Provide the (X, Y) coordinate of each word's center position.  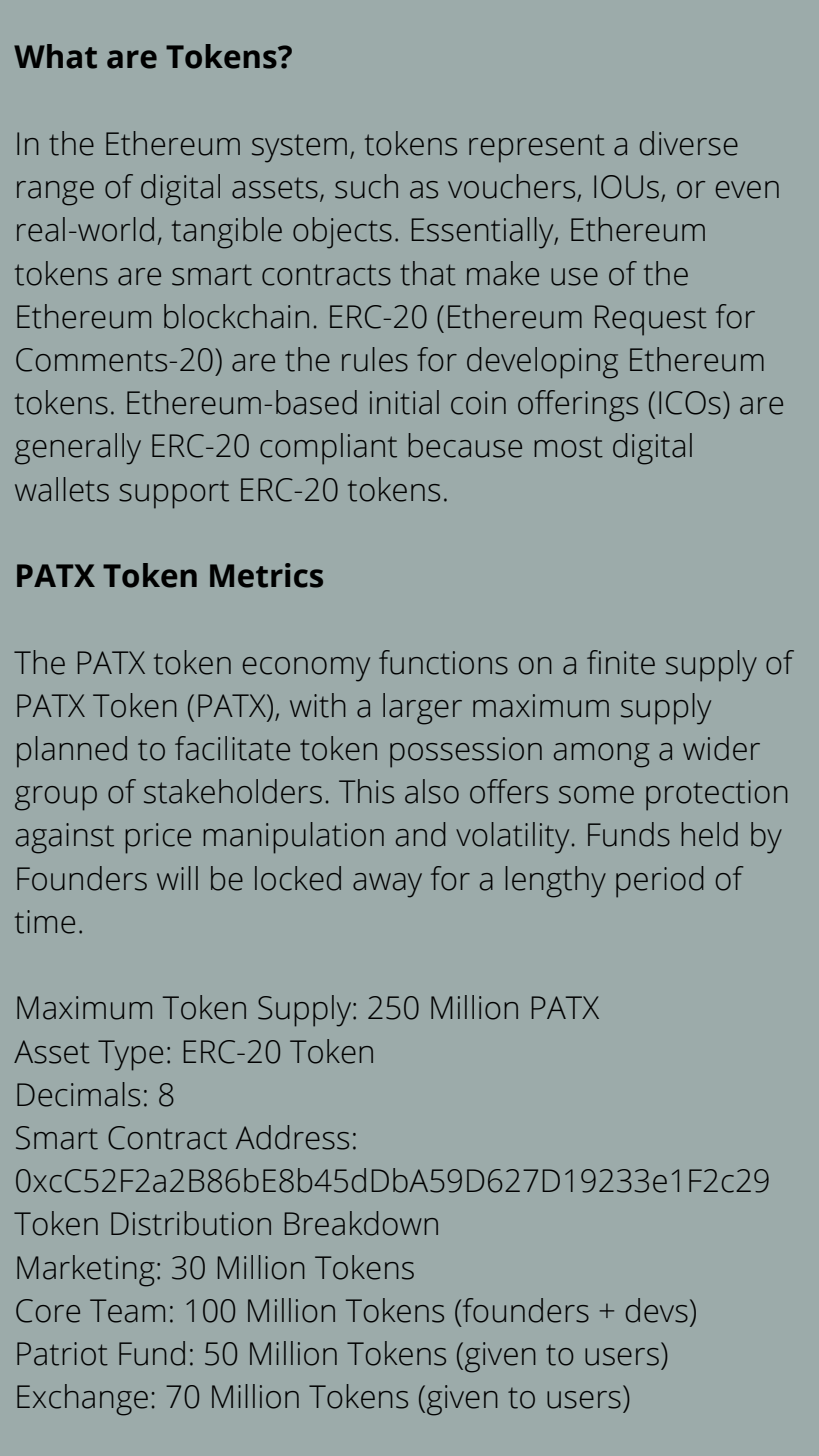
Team (127, 1311)
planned (72, 752)
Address (292, 1137)
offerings (578, 406)
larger (422, 709)
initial (404, 402)
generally (78, 449)
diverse (689, 143)
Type (130, 1055)
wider (721, 748)
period (659, 882)
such (366, 186)
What (55, 56)
